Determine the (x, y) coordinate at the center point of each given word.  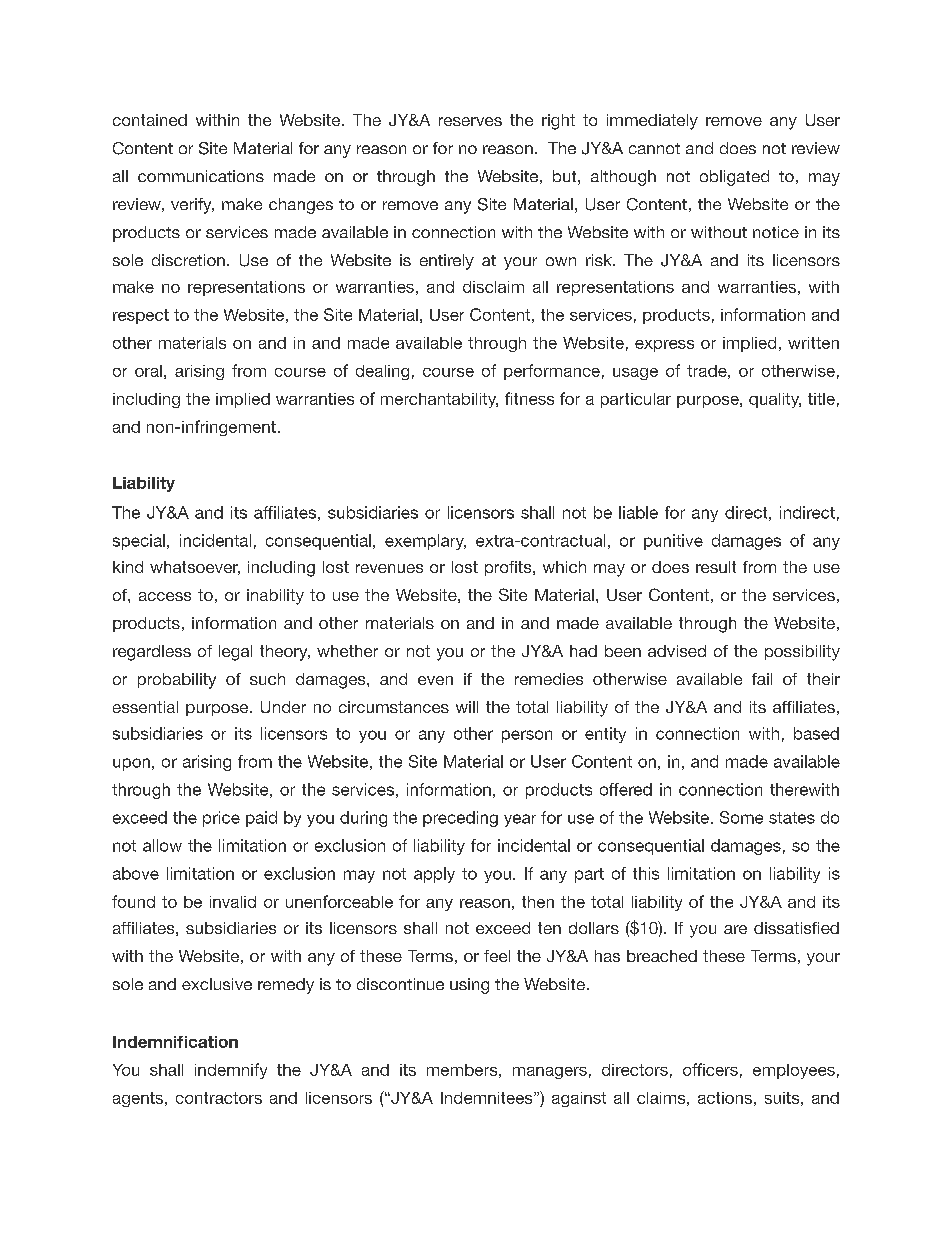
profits (509, 568)
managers (550, 1073)
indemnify (231, 1071)
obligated (734, 178)
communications (201, 176)
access (165, 596)
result (716, 567)
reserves (470, 121)
